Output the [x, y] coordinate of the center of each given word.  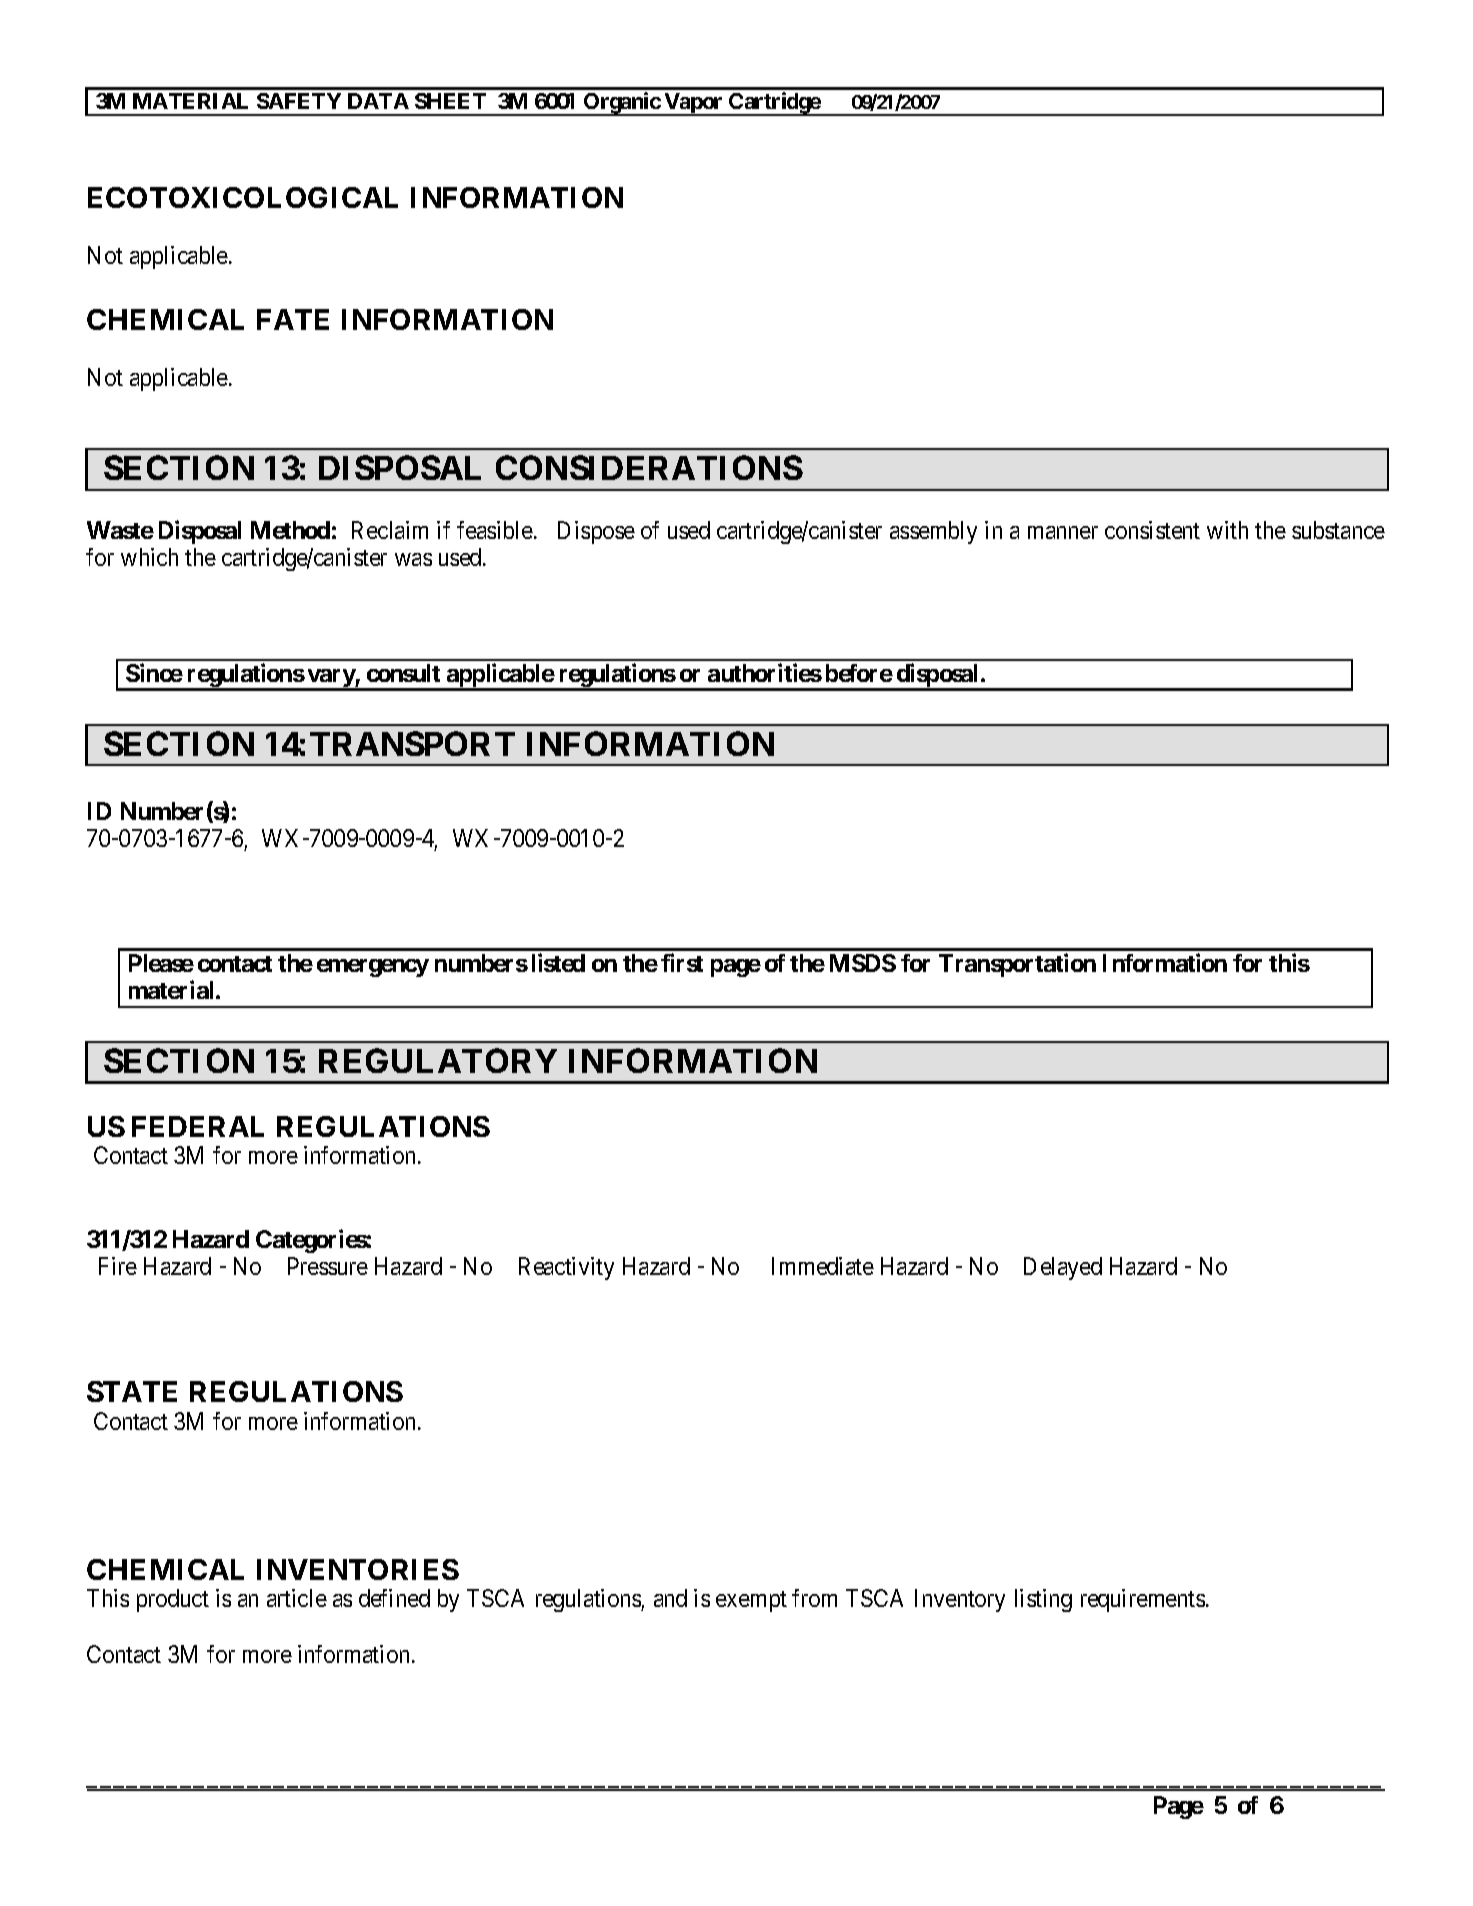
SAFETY [299, 101]
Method [290, 530]
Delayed [1063, 1268]
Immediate [823, 1266]
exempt [751, 1601]
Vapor [693, 104]
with [1227, 530]
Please [161, 963]
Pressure [328, 1266]
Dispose [596, 532]
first [682, 962]
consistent [1152, 530]
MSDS [863, 963]
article [297, 1598]
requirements [1143, 1600]
